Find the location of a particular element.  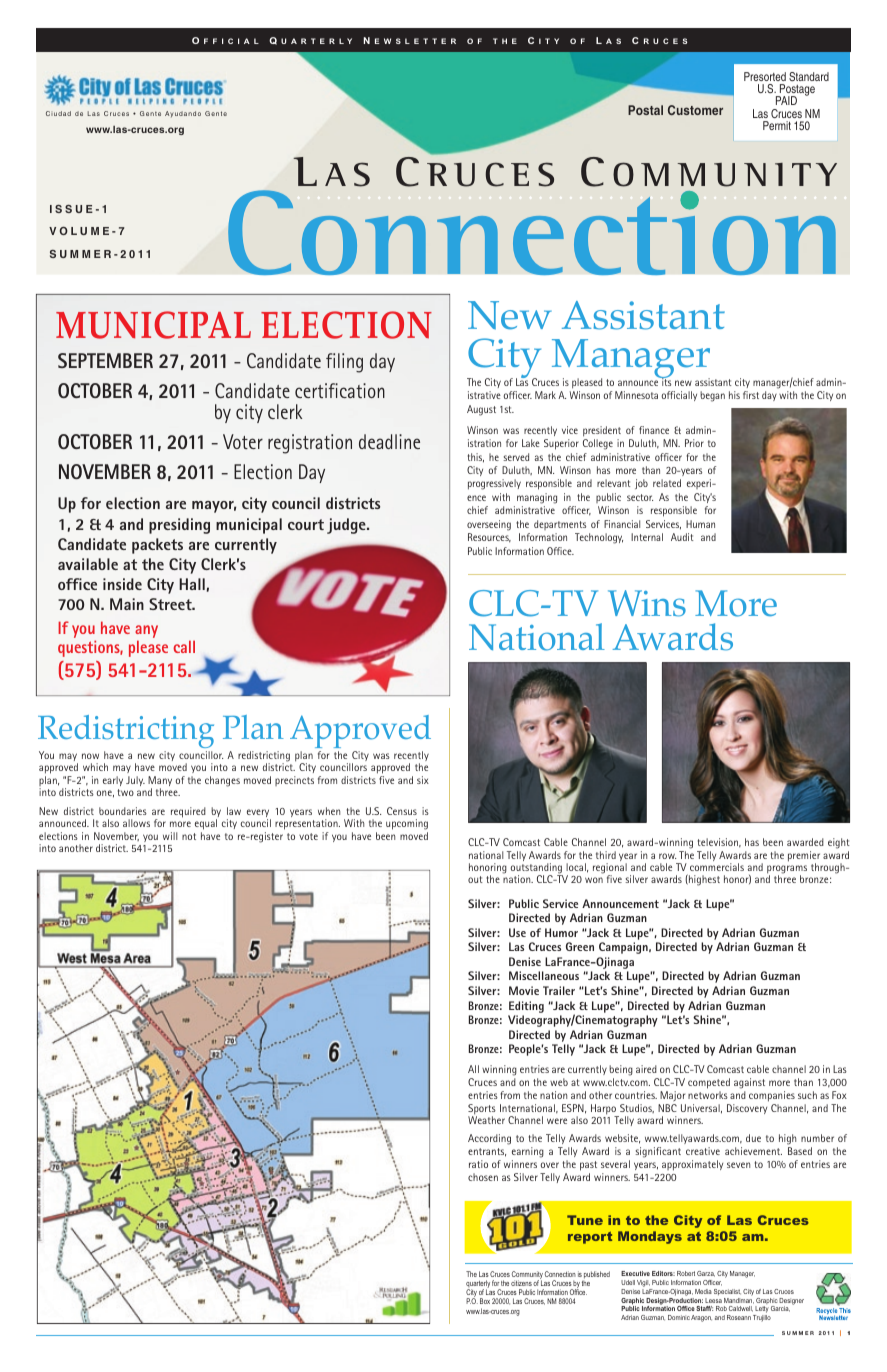

presiding is located at coordinates (179, 526).
